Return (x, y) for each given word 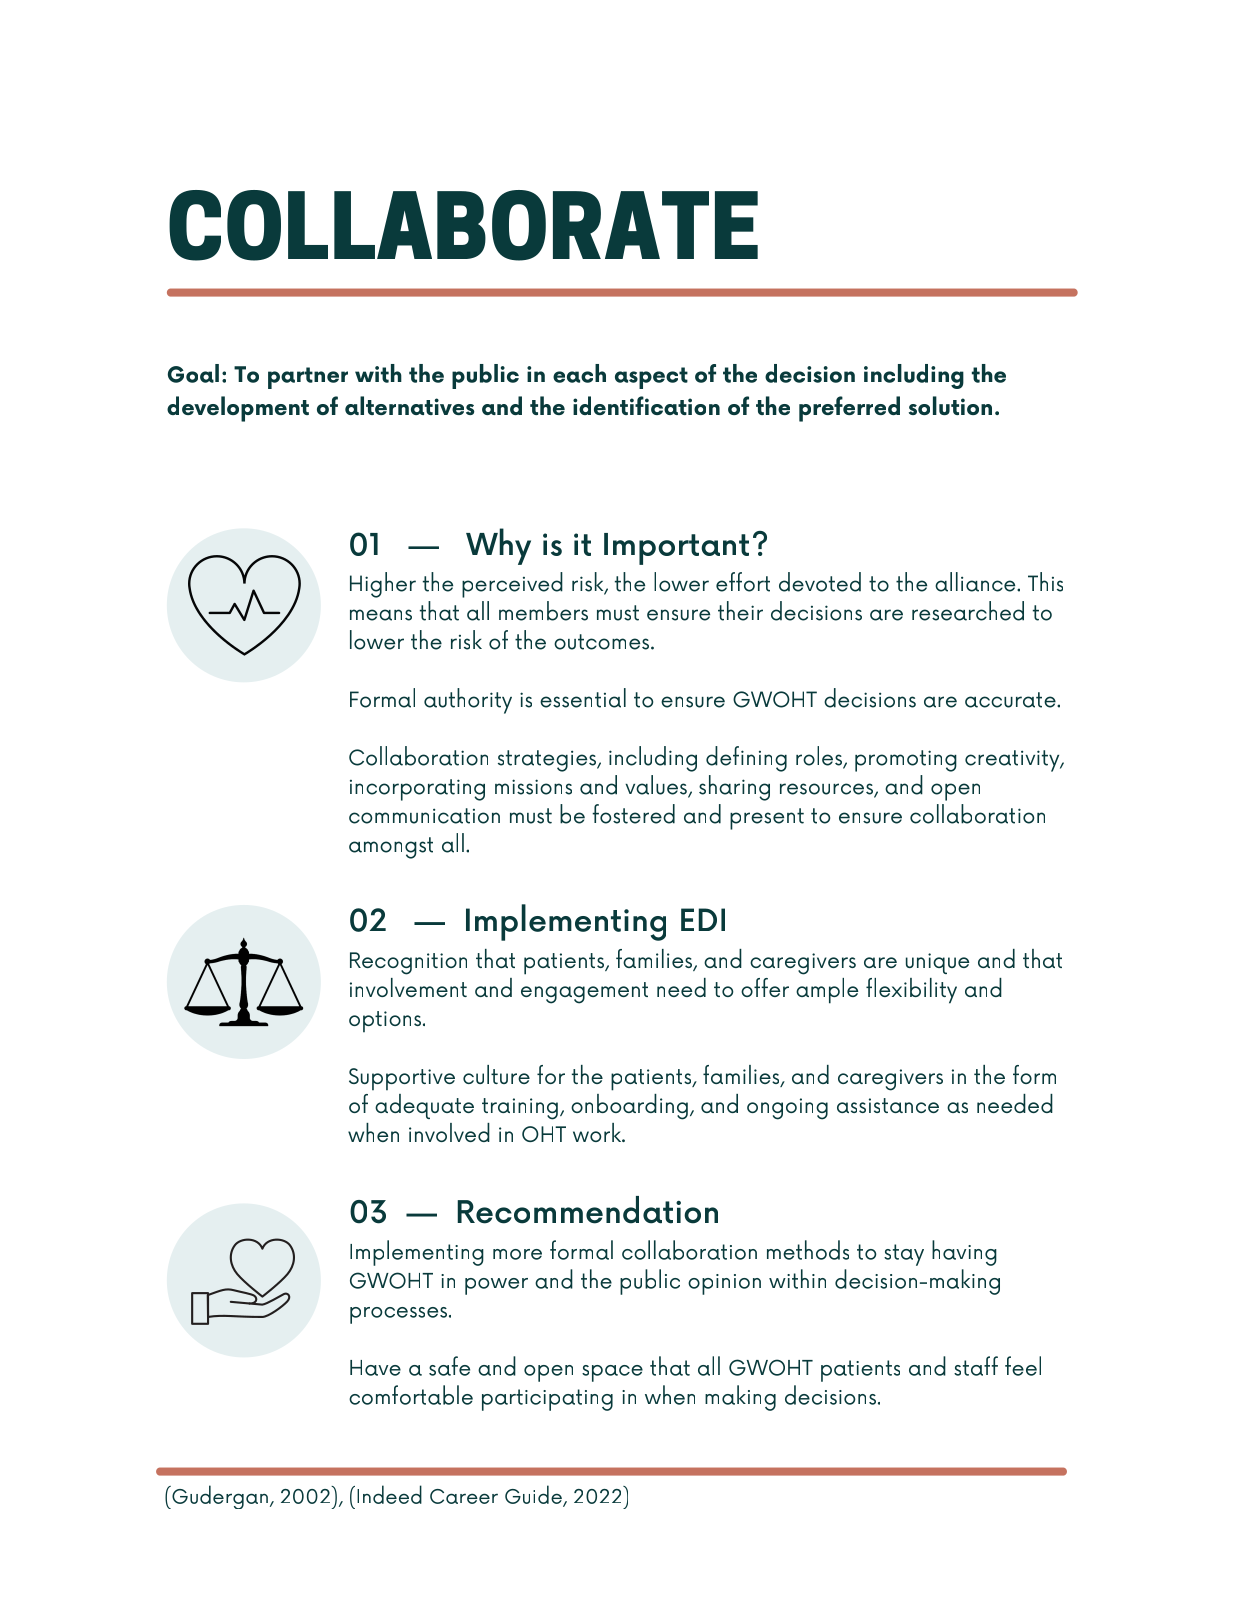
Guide (534, 1495)
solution (950, 405)
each (579, 373)
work (598, 1132)
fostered (633, 814)
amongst (391, 848)
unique (938, 963)
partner (308, 378)
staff (976, 1366)
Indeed (389, 1494)
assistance (888, 1105)
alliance (976, 582)
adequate (424, 1106)
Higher (383, 585)
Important (676, 549)
